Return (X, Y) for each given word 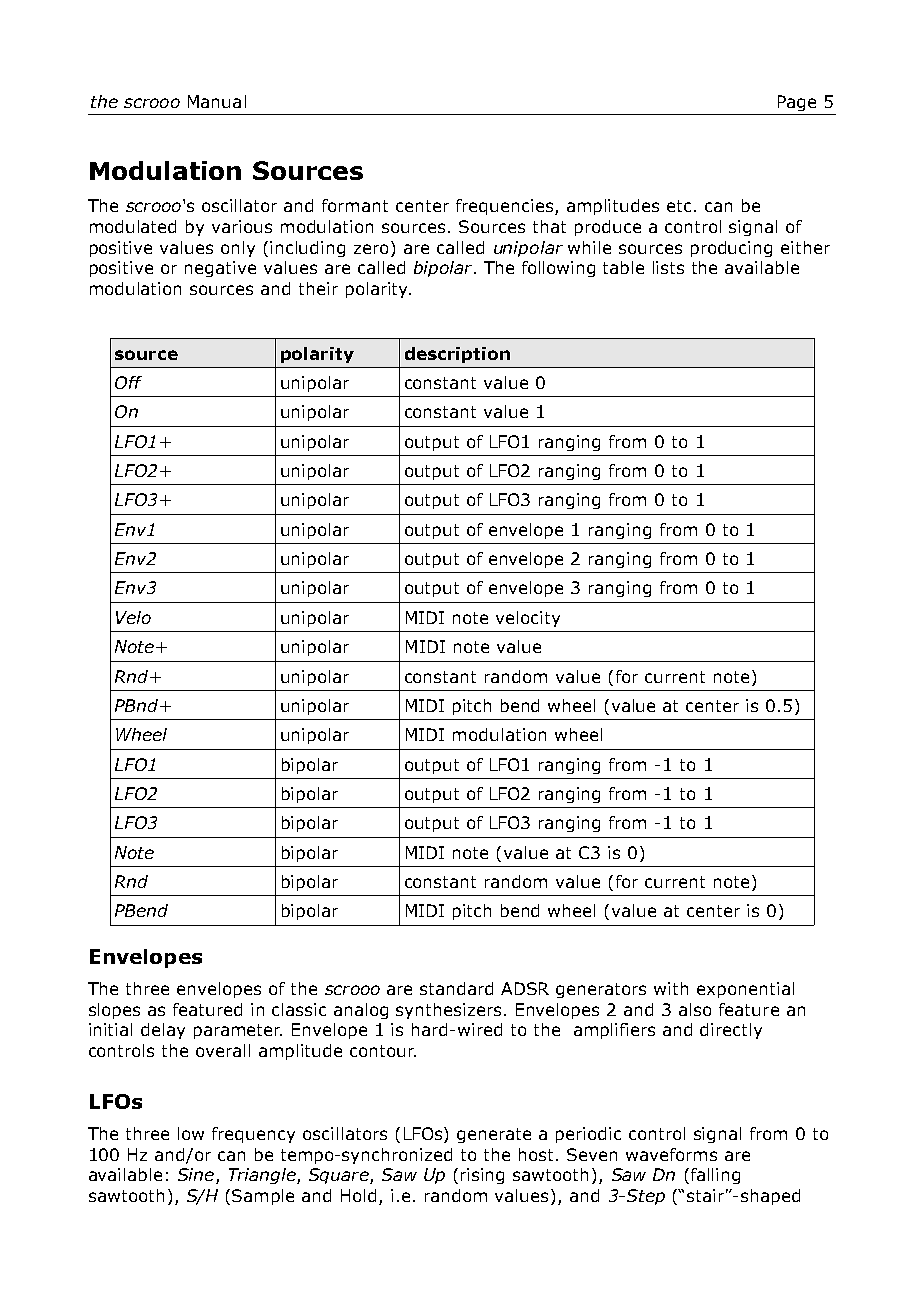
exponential (745, 990)
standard (456, 988)
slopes (114, 1011)
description (457, 355)
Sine (197, 1176)
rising (482, 1176)
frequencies (506, 207)
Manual (217, 101)
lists (668, 267)
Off (128, 382)
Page (797, 103)
